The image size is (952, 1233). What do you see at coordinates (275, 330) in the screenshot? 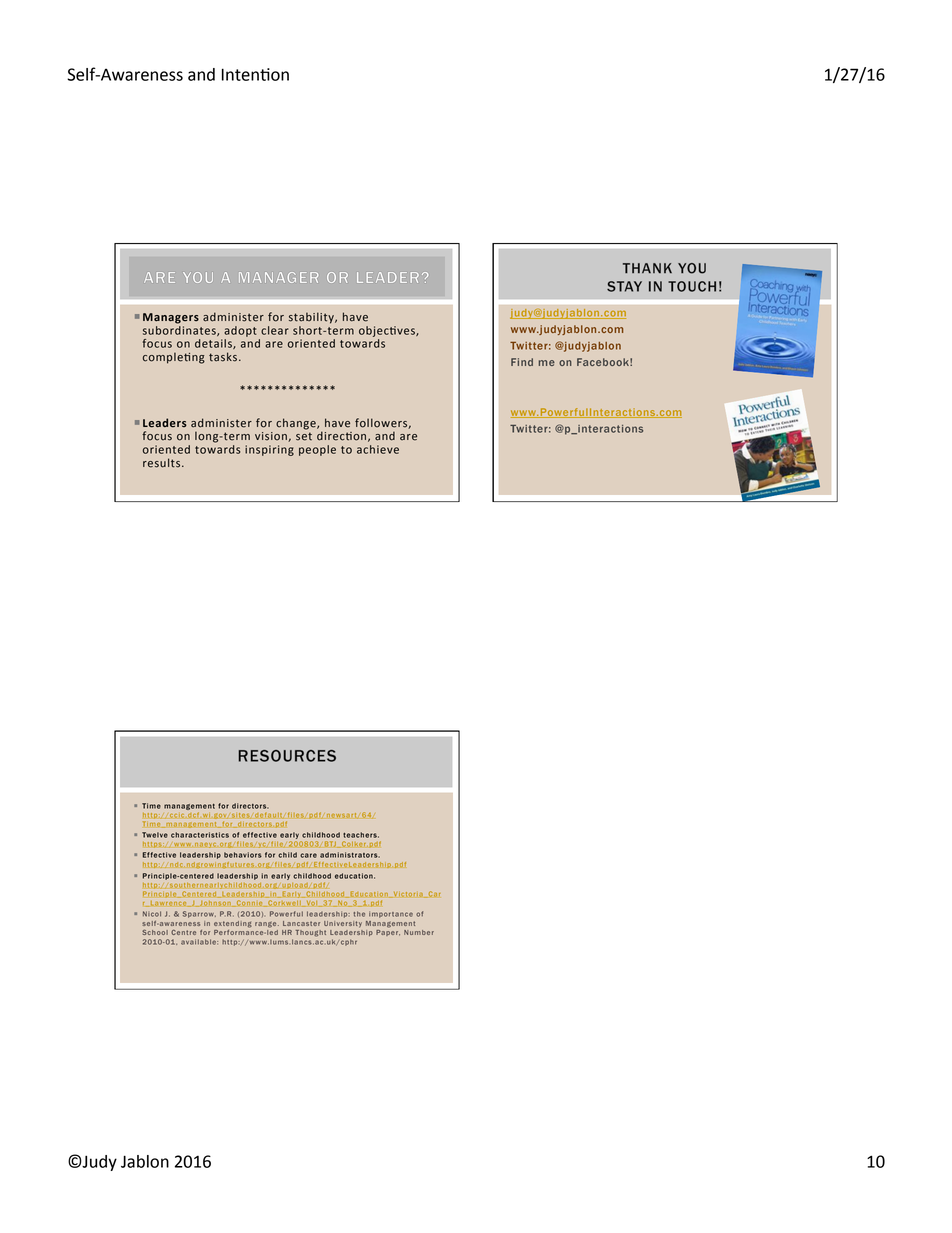
I see `clear` at bounding box center [275, 330].
